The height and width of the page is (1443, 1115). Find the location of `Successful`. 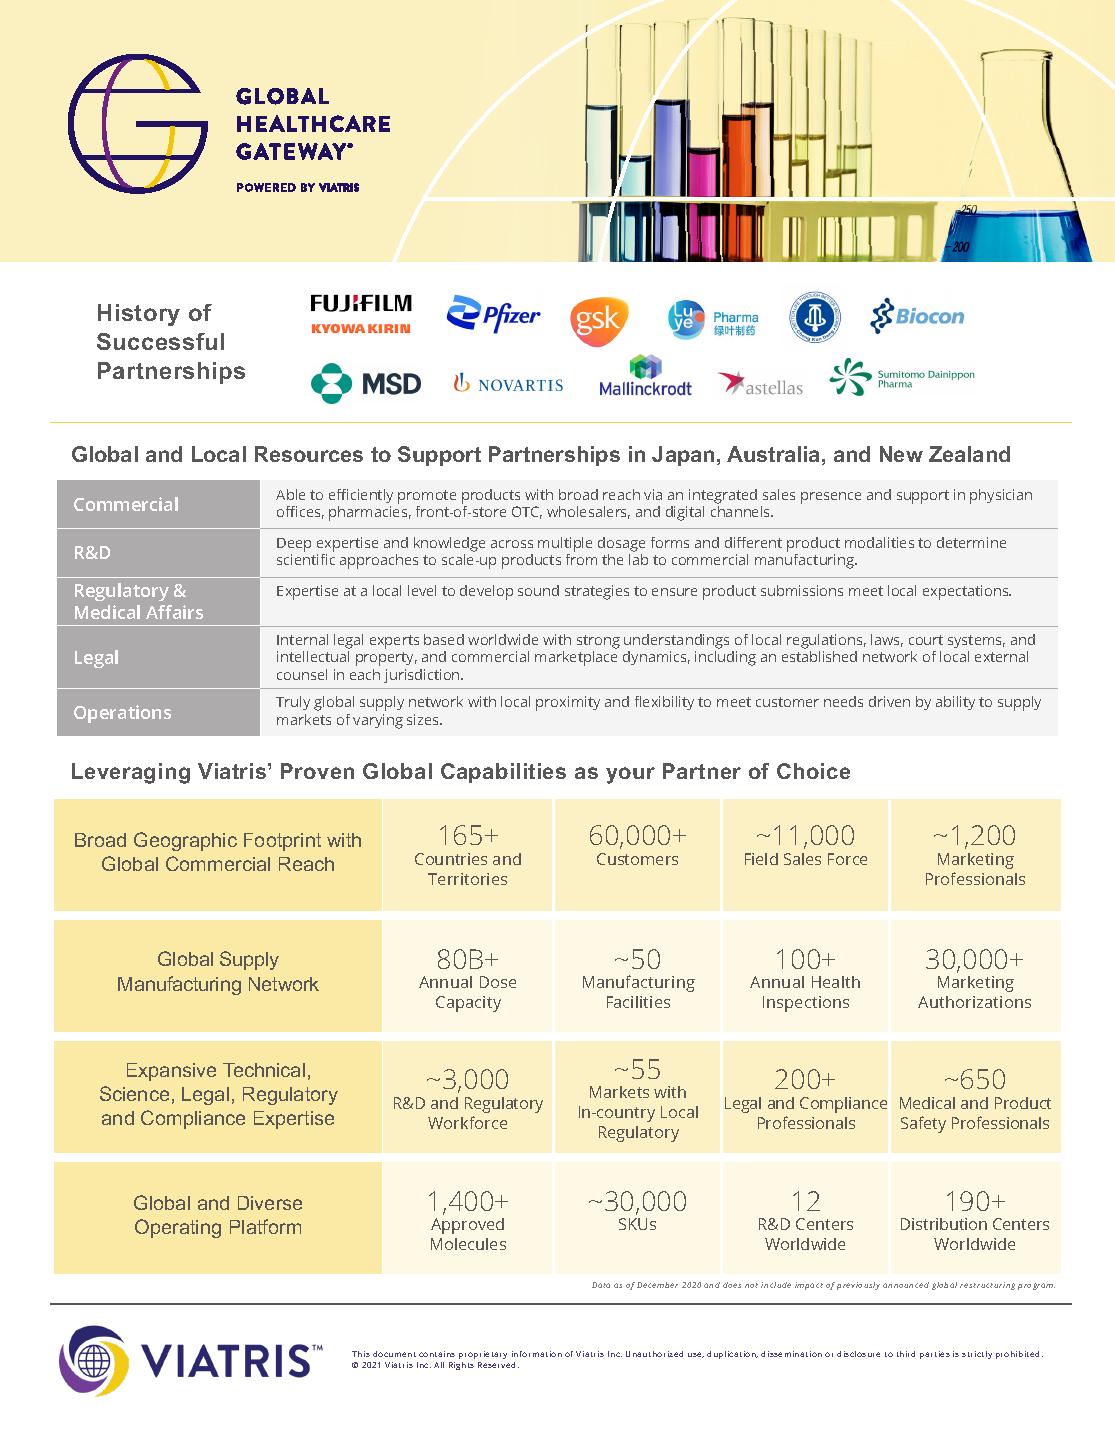

Successful is located at coordinates (160, 341).
